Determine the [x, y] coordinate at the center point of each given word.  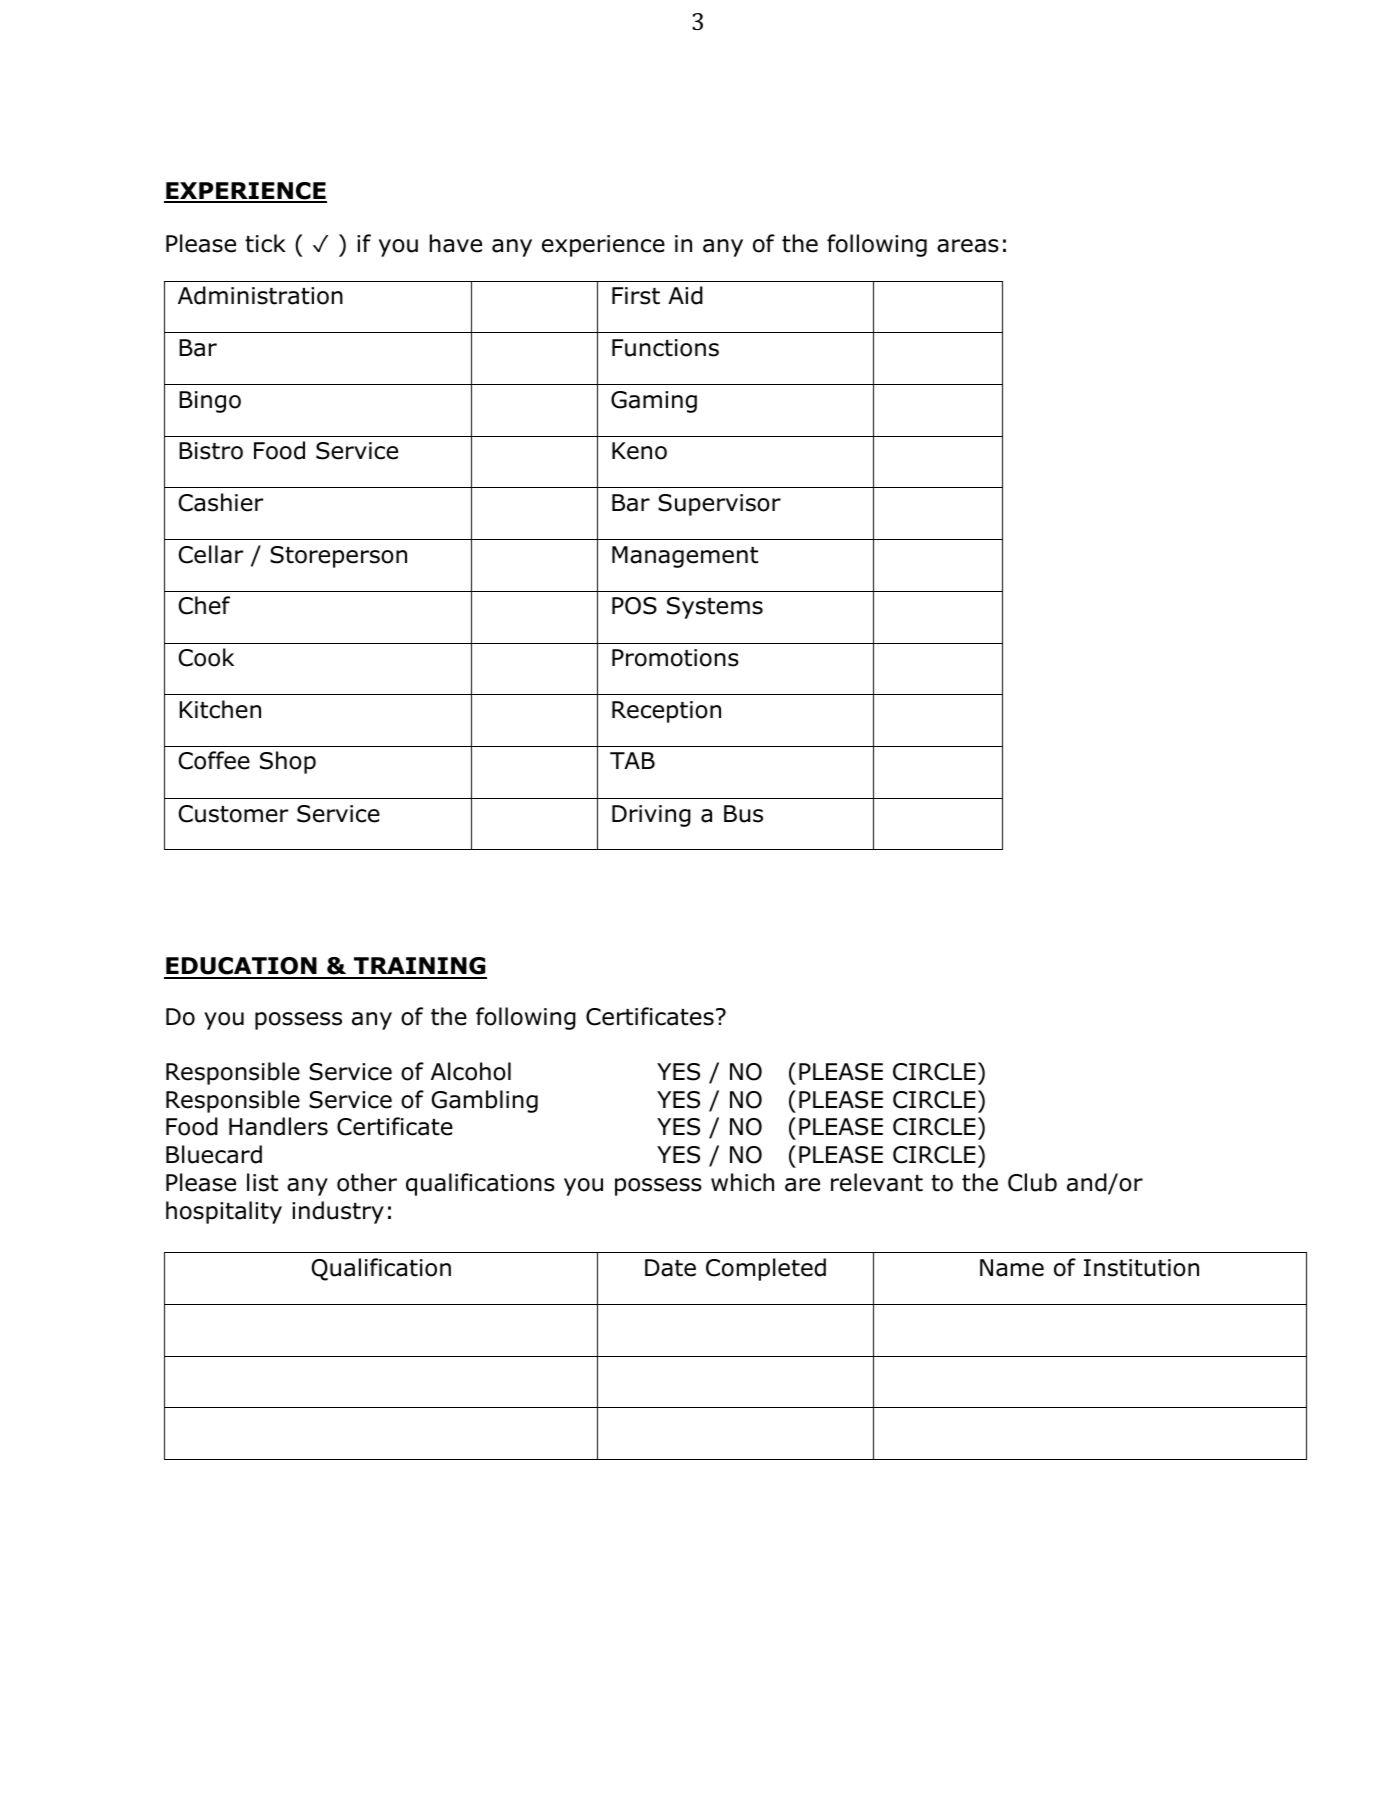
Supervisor [719, 505]
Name [1012, 1268]
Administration [260, 295]
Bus [743, 814]
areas [968, 246]
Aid [685, 295]
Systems [715, 608]
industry [338, 1212]
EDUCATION [241, 967]
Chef [204, 605]
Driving [651, 816]
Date [670, 1268]
